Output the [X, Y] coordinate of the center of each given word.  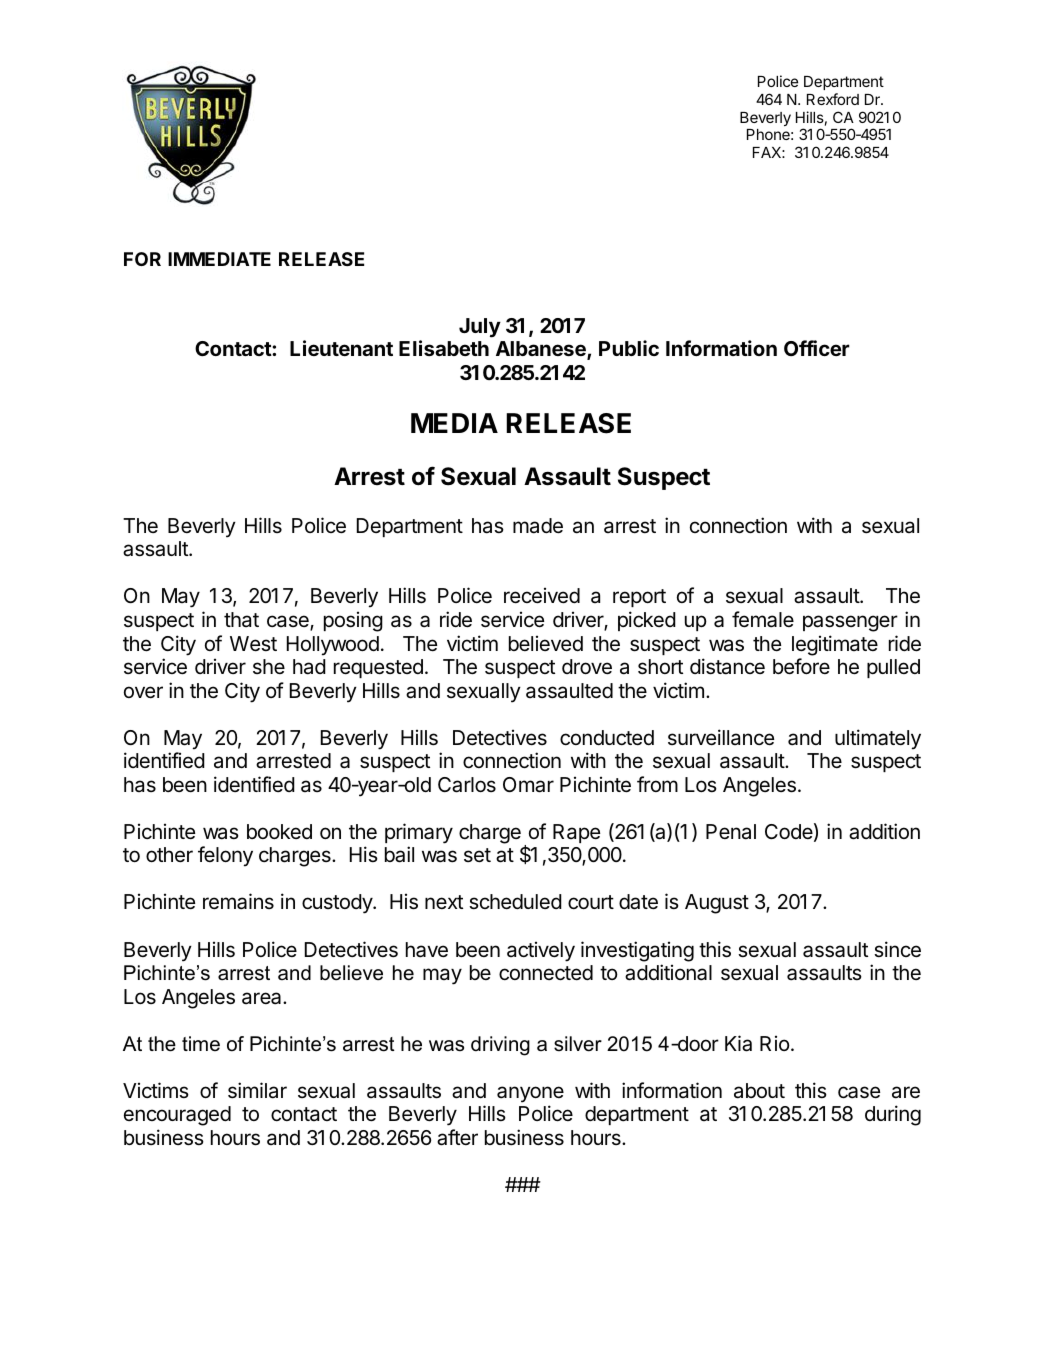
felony [225, 856]
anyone [530, 1094]
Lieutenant [341, 348]
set [477, 855]
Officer [817, 348]
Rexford [833, 99]
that [241, 619]
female [763, 619]
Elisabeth [444, 348]
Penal [731, 832]
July [480, 328]
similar [257, 1090]
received [542, 595]
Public [629, 348]
